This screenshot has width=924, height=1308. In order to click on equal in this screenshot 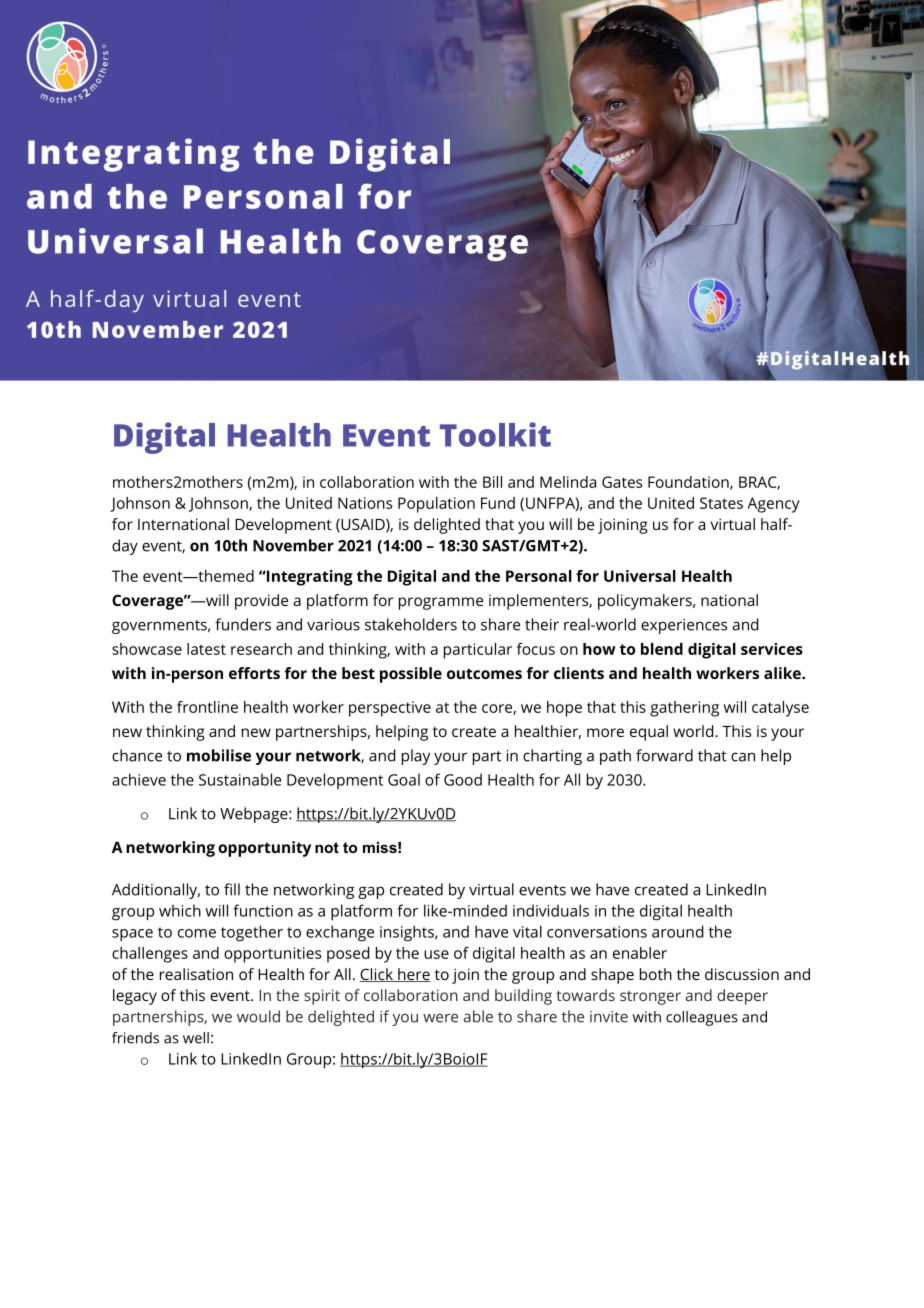, I will do `click(649, 733)`.
